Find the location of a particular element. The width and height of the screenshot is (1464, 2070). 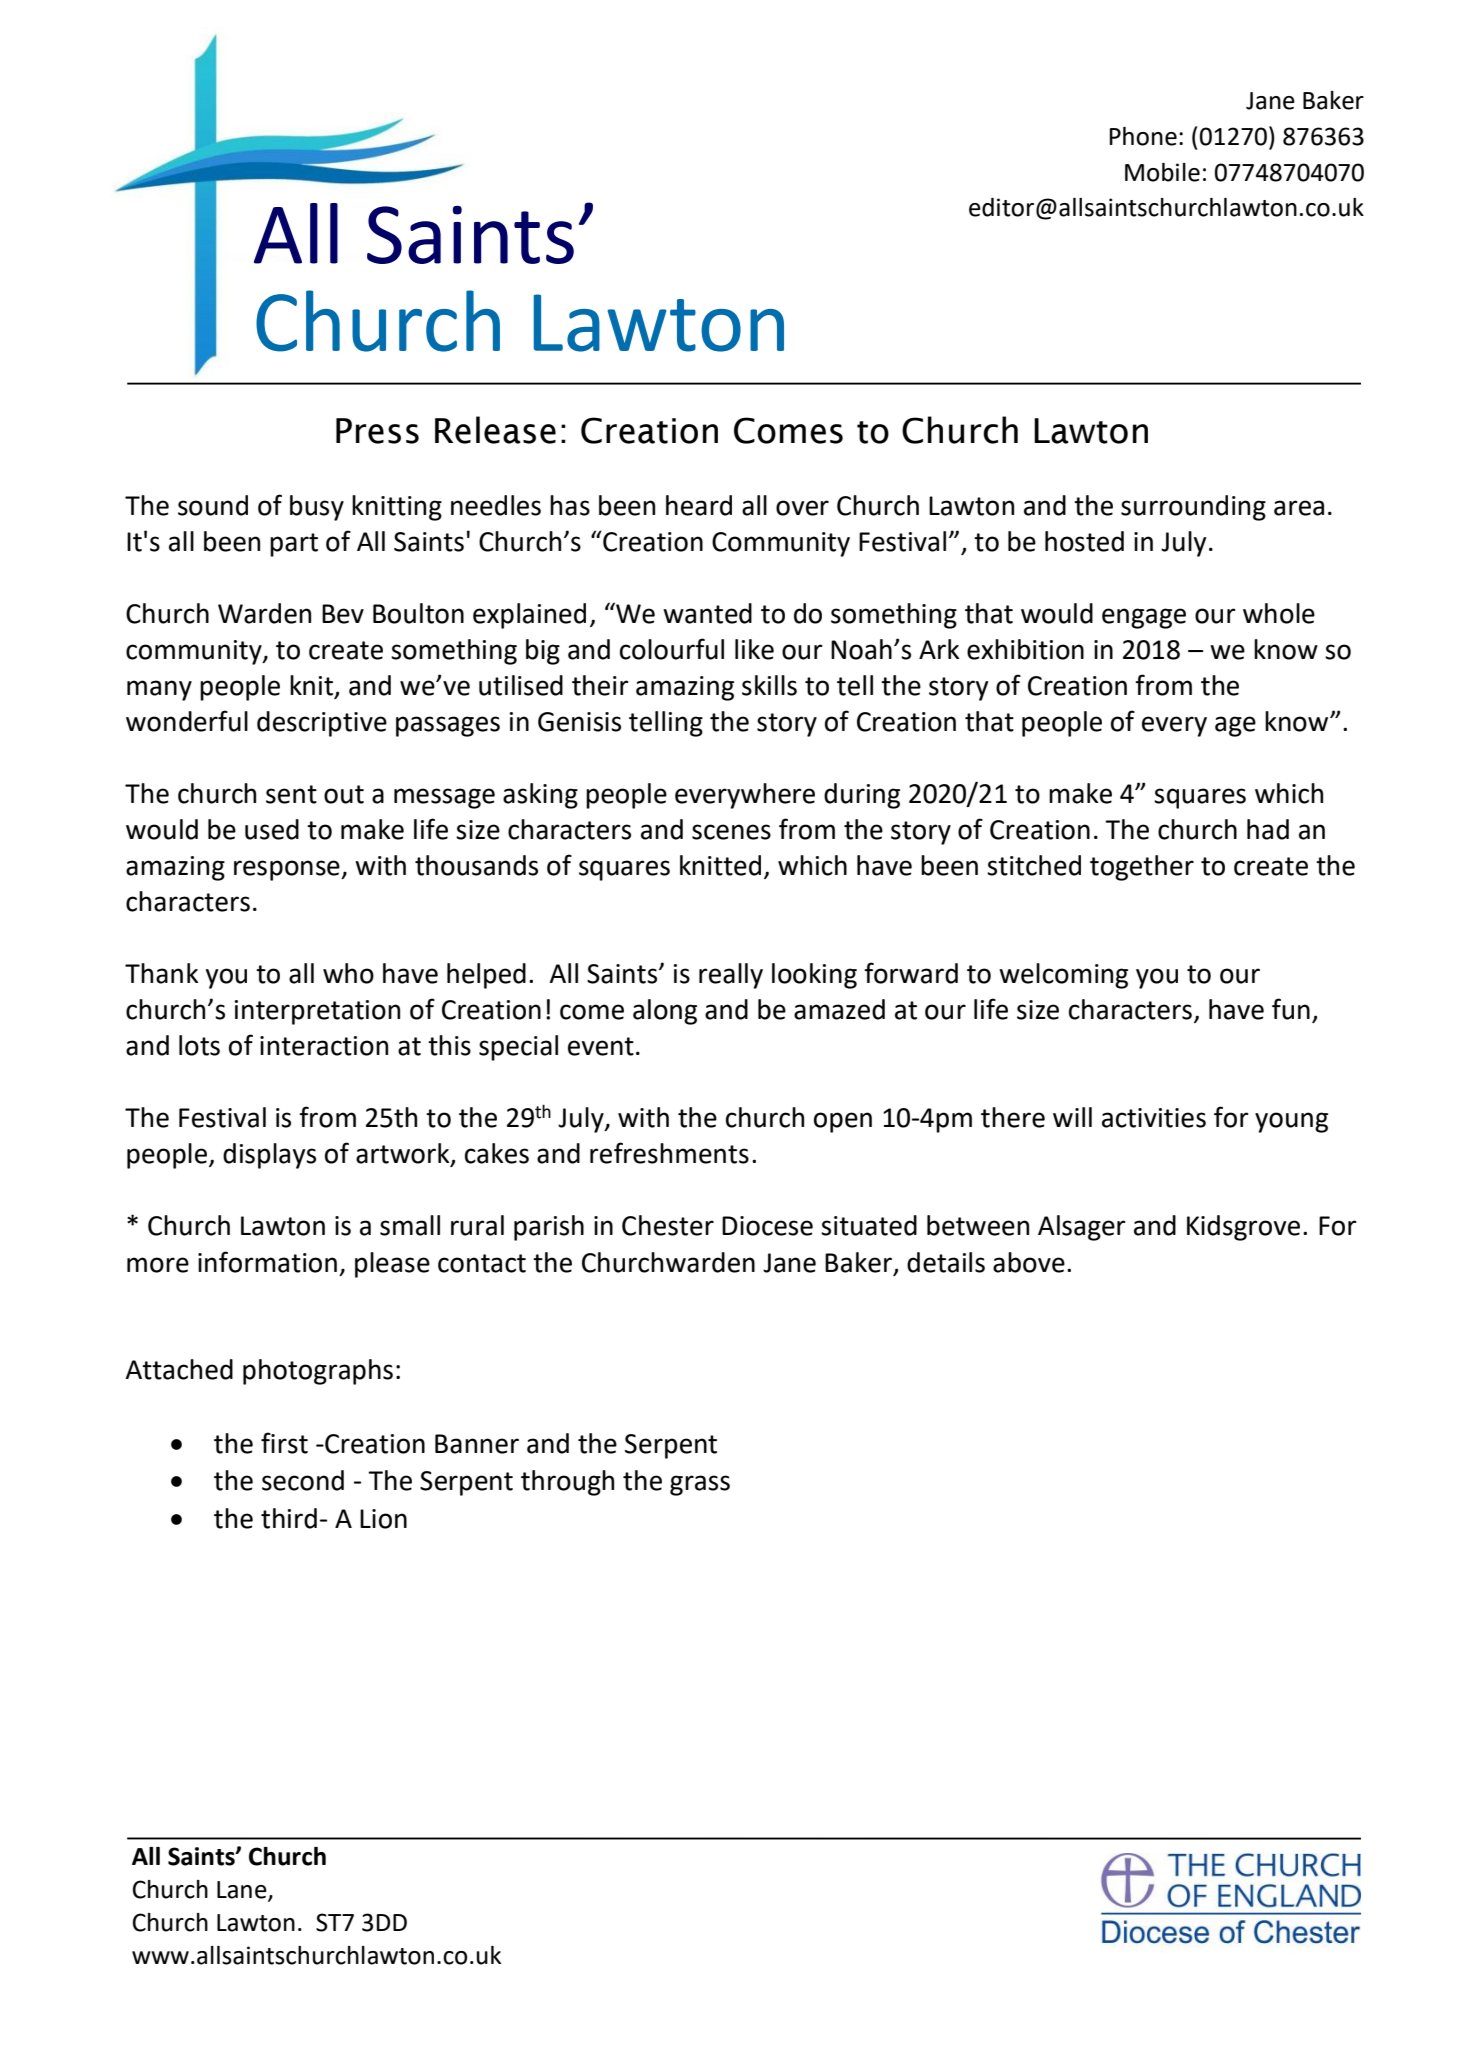

Lane is located at coordinates (243, 1890).
